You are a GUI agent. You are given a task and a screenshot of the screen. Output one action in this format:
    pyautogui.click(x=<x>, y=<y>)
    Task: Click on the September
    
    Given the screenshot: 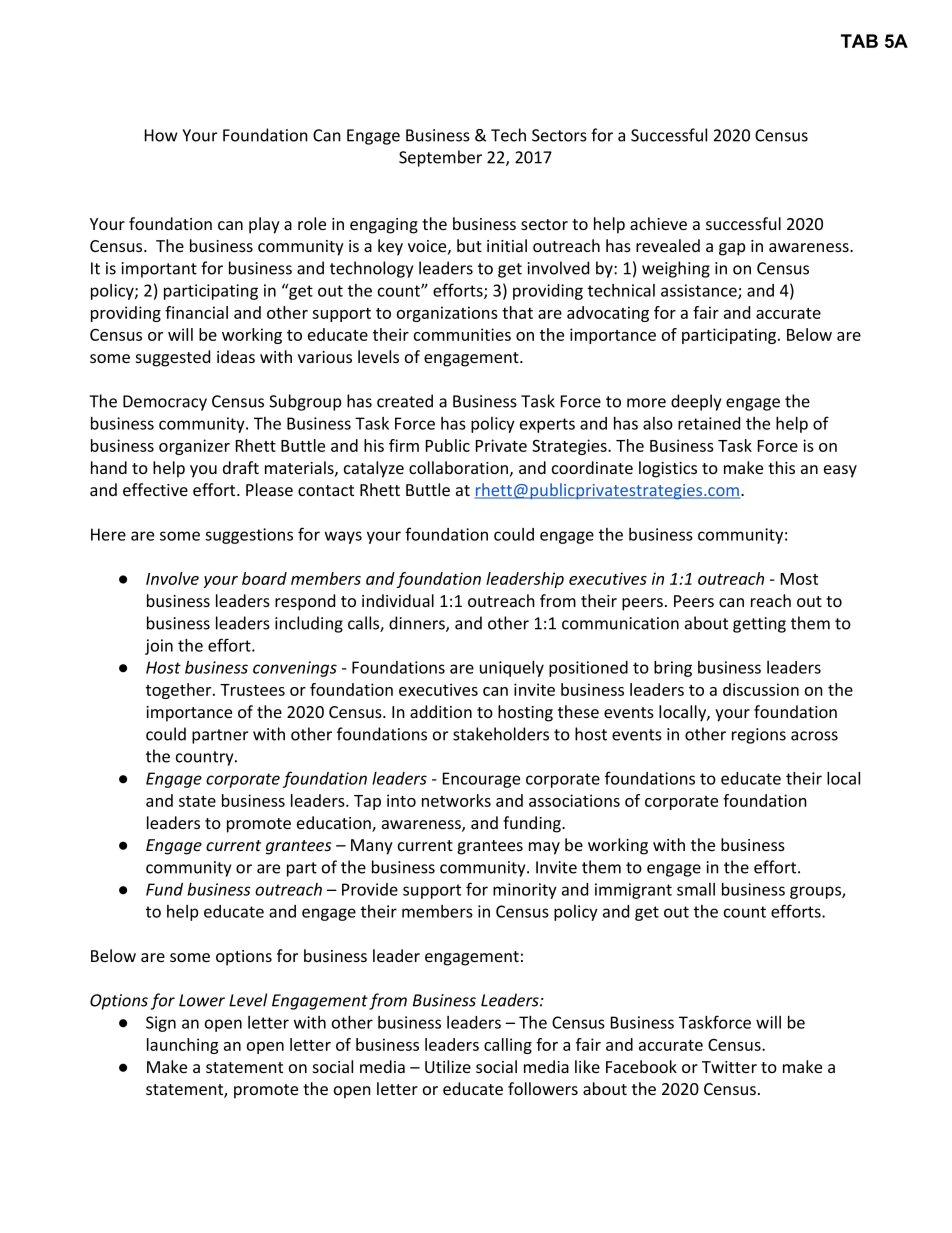 What is the action you would take?
    pyautogui.click(x=440, y=158)
